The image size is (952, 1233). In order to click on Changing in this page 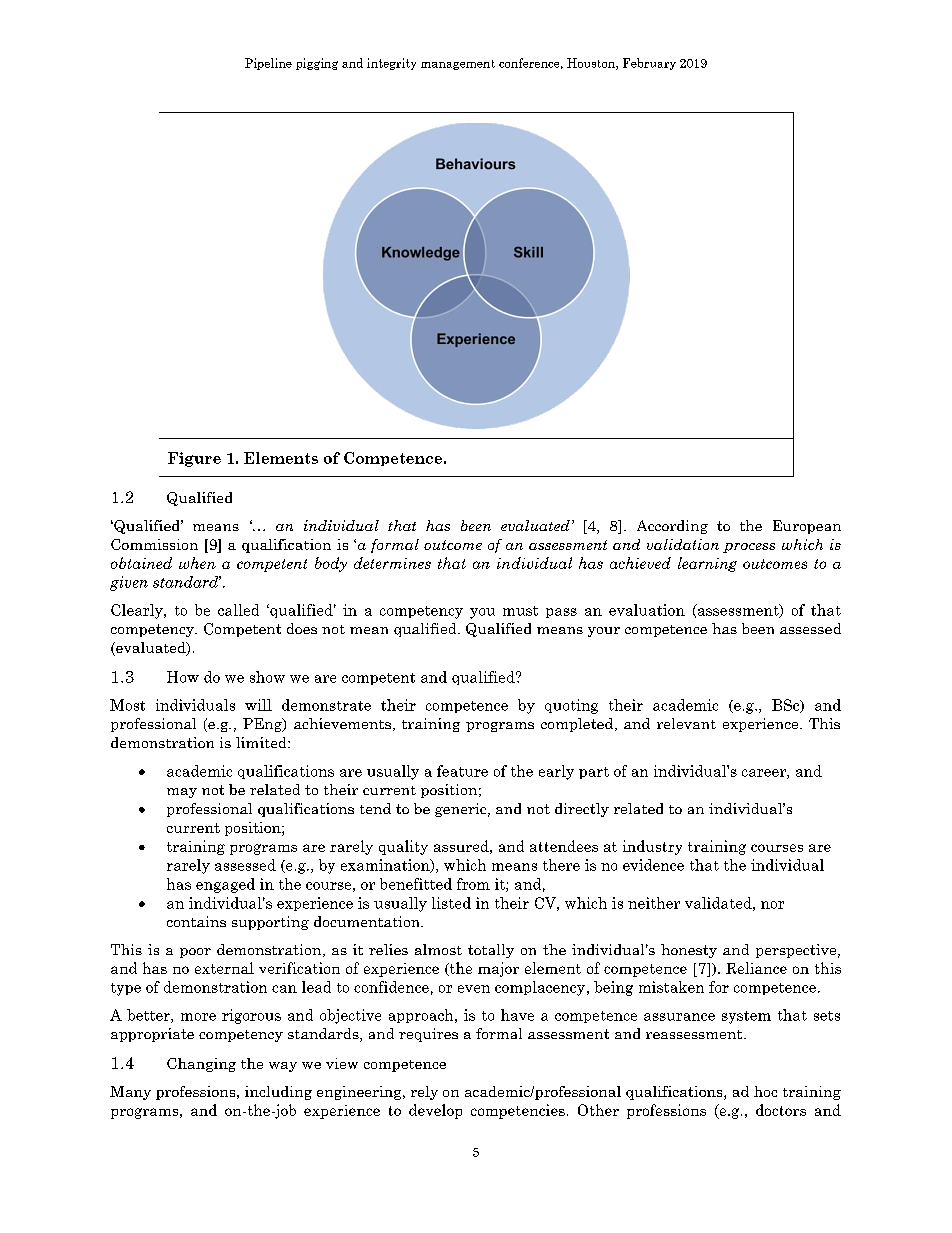, I will do `click(201, 1065)`.
